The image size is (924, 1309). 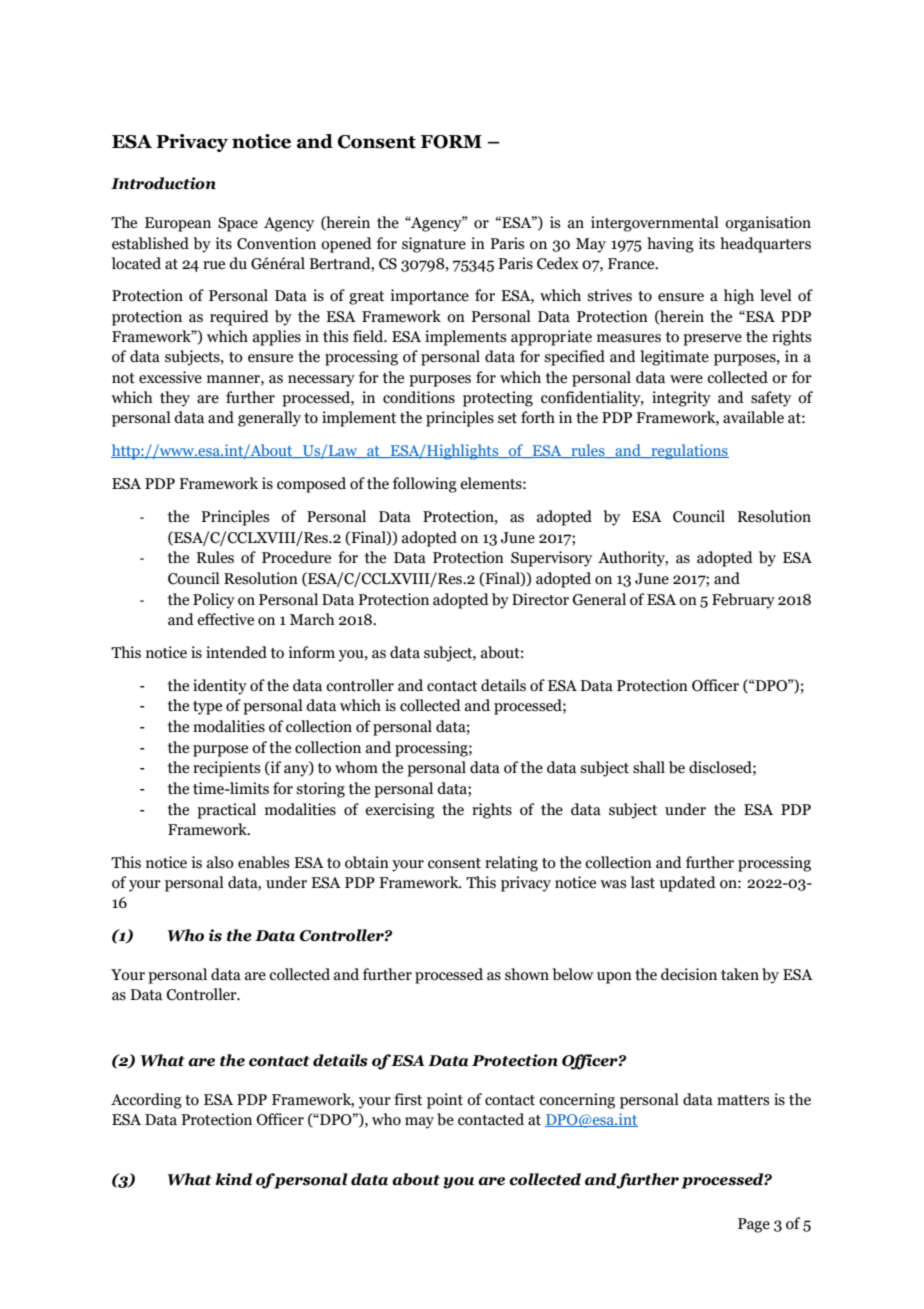 I want to click on Space, so click(x=238, y=224).
